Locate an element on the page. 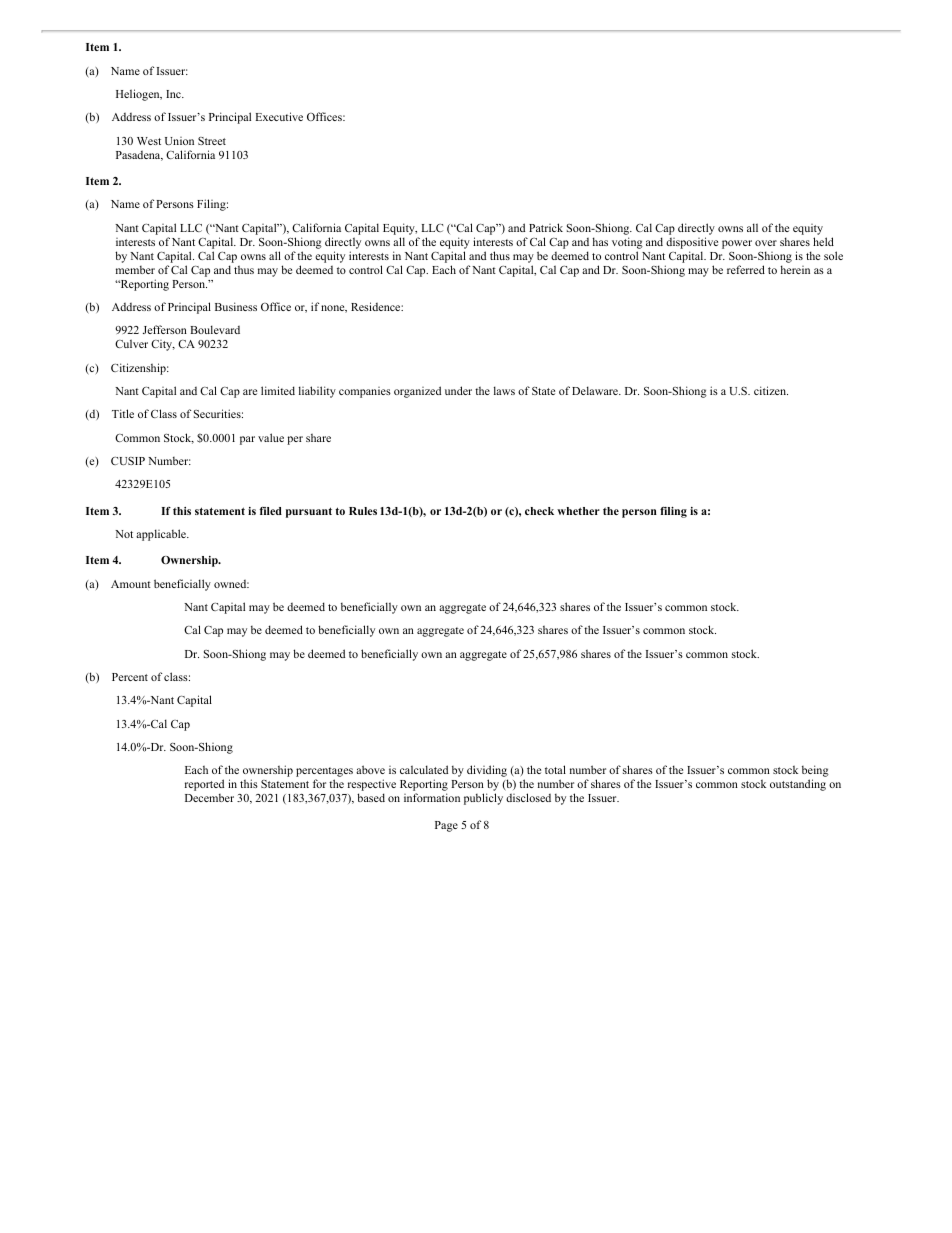 Image resolution: width=952 pixels, height=1233 pixels. whether is located at coordinates (578, 511).
